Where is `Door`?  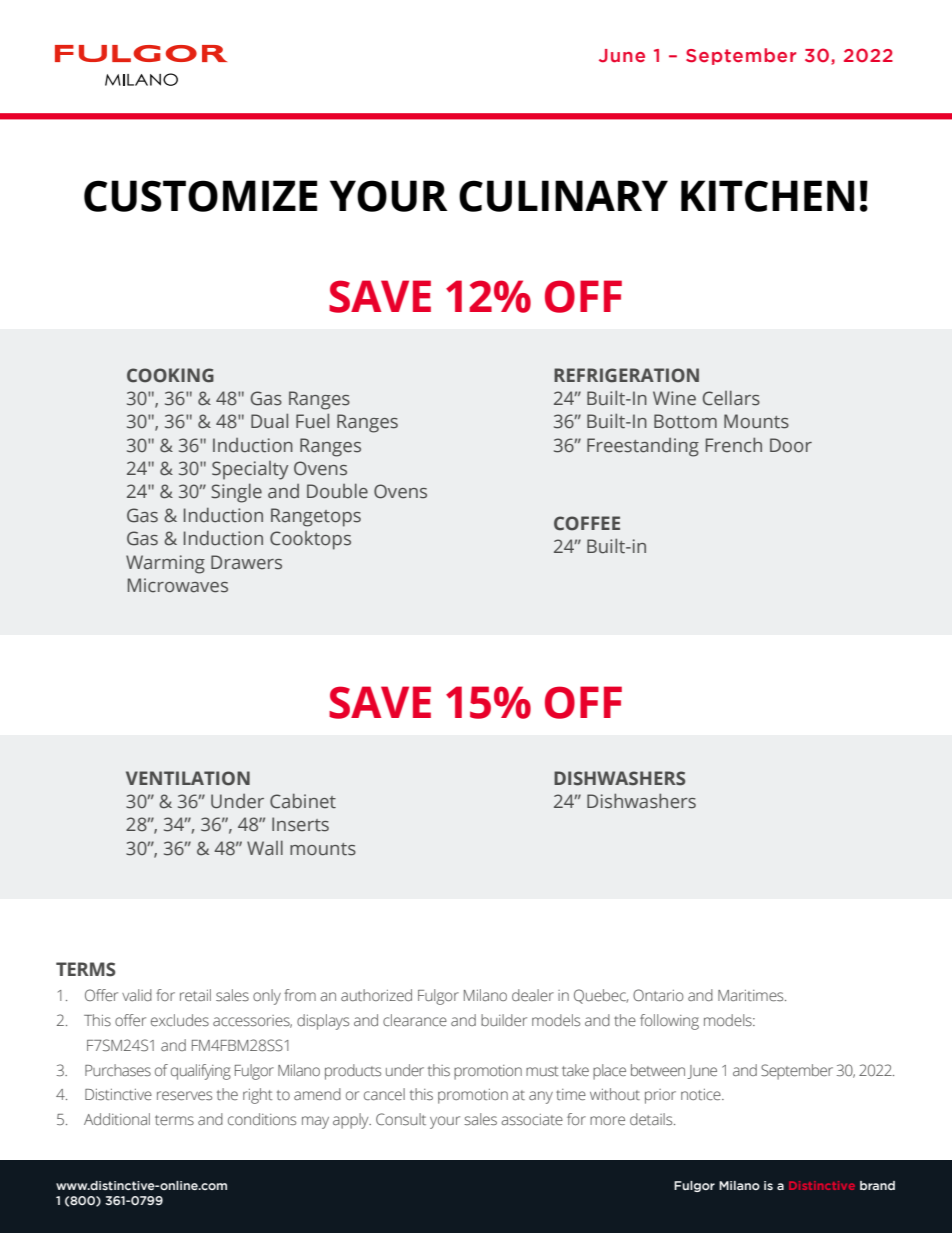 Door is located at coordinates (791, 445).
